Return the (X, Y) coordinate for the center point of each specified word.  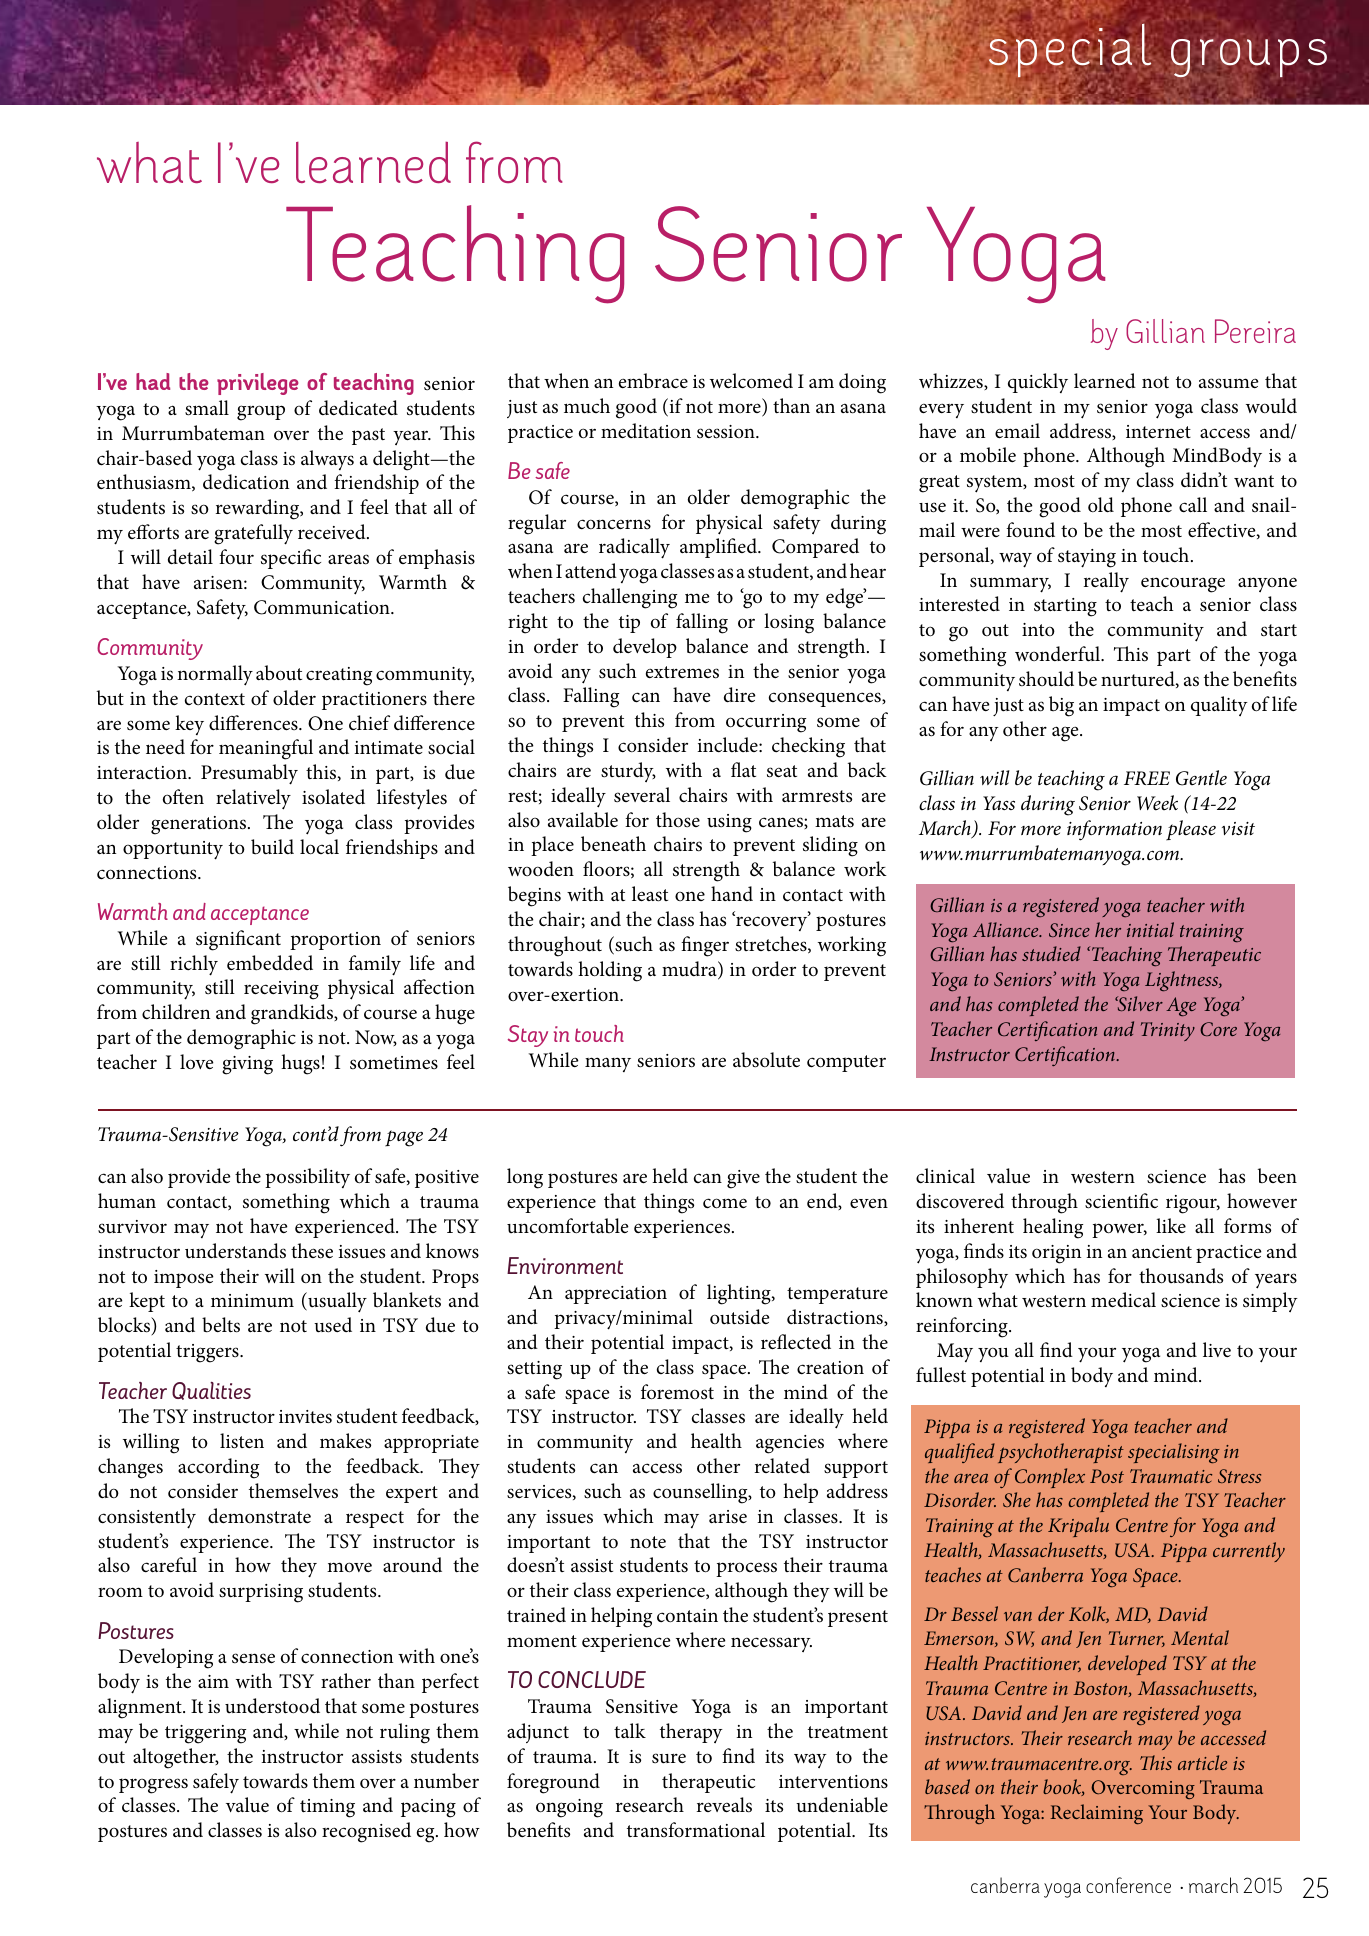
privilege (258, 384)
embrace (653, 381)
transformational (696, 1830)
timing (327, 1808)
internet (1158, 432)
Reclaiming (1096, 1814)
